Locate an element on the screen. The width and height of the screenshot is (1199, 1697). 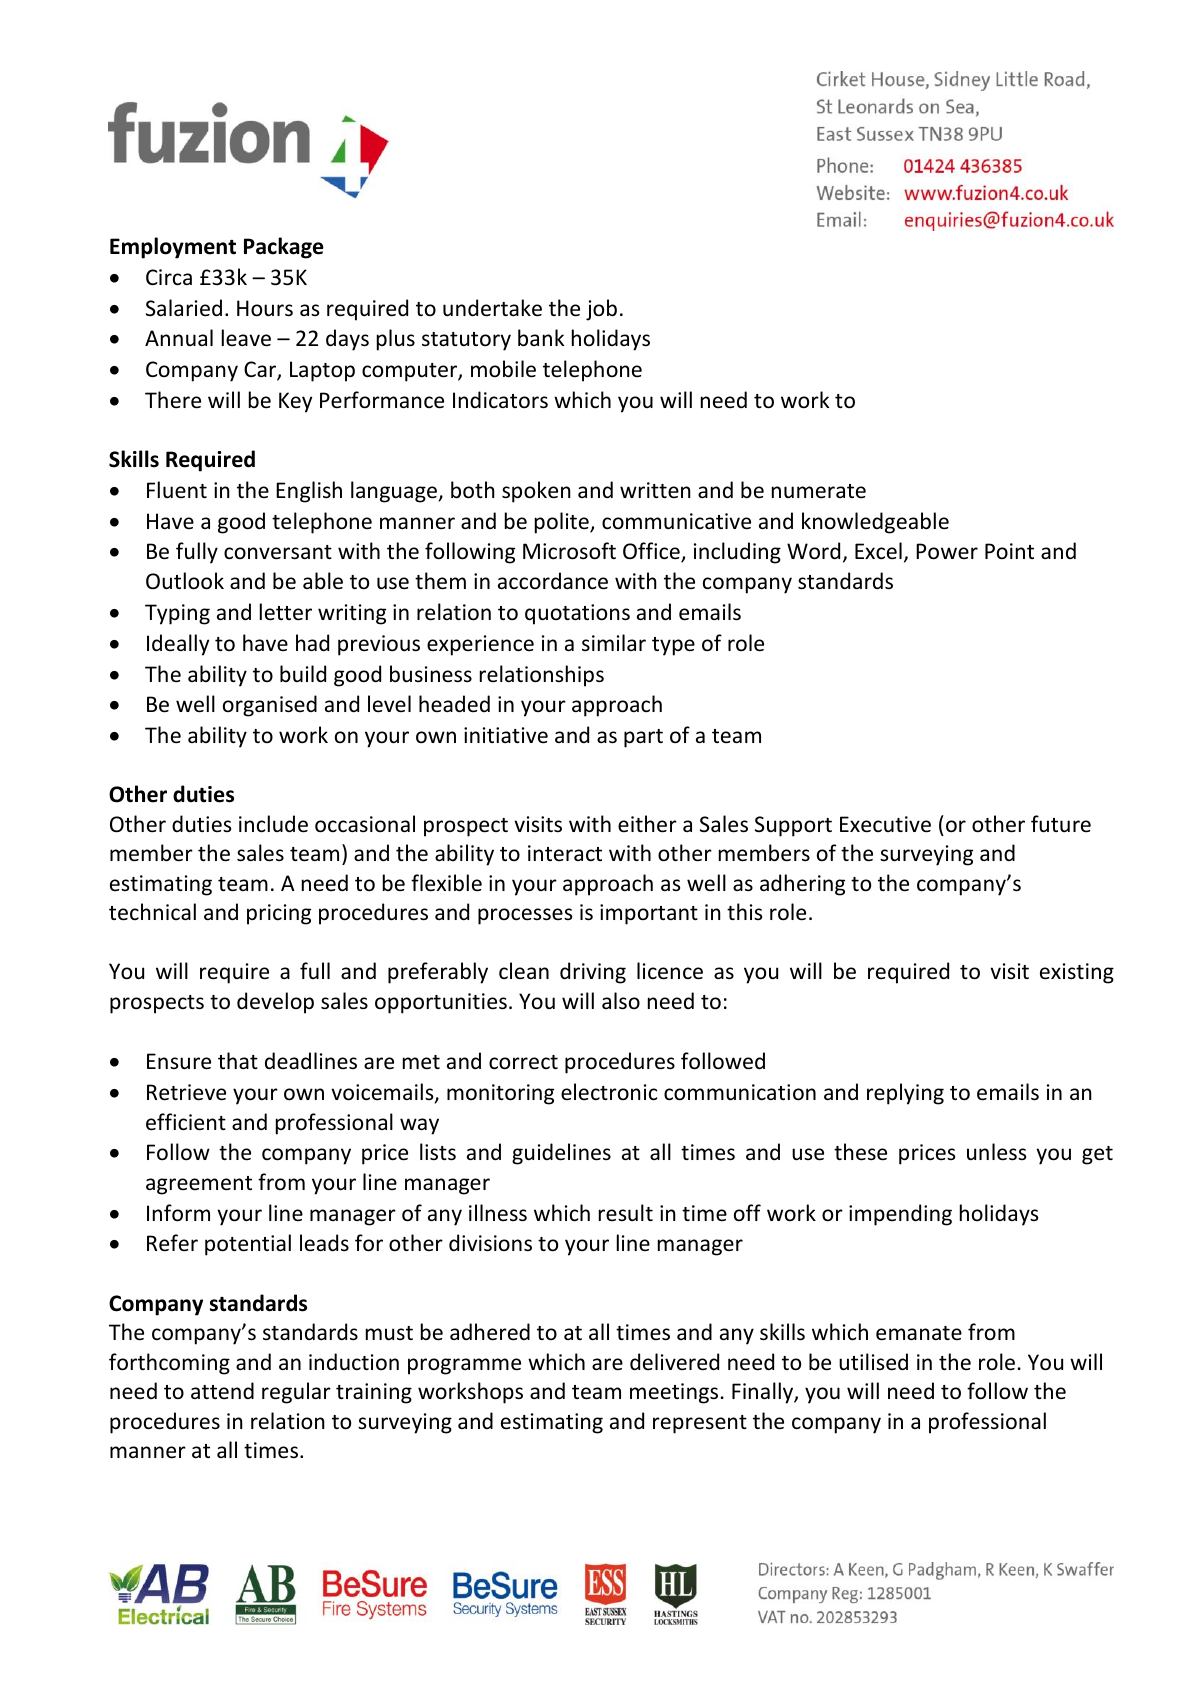
future is located at coordinates (1061, 824).
